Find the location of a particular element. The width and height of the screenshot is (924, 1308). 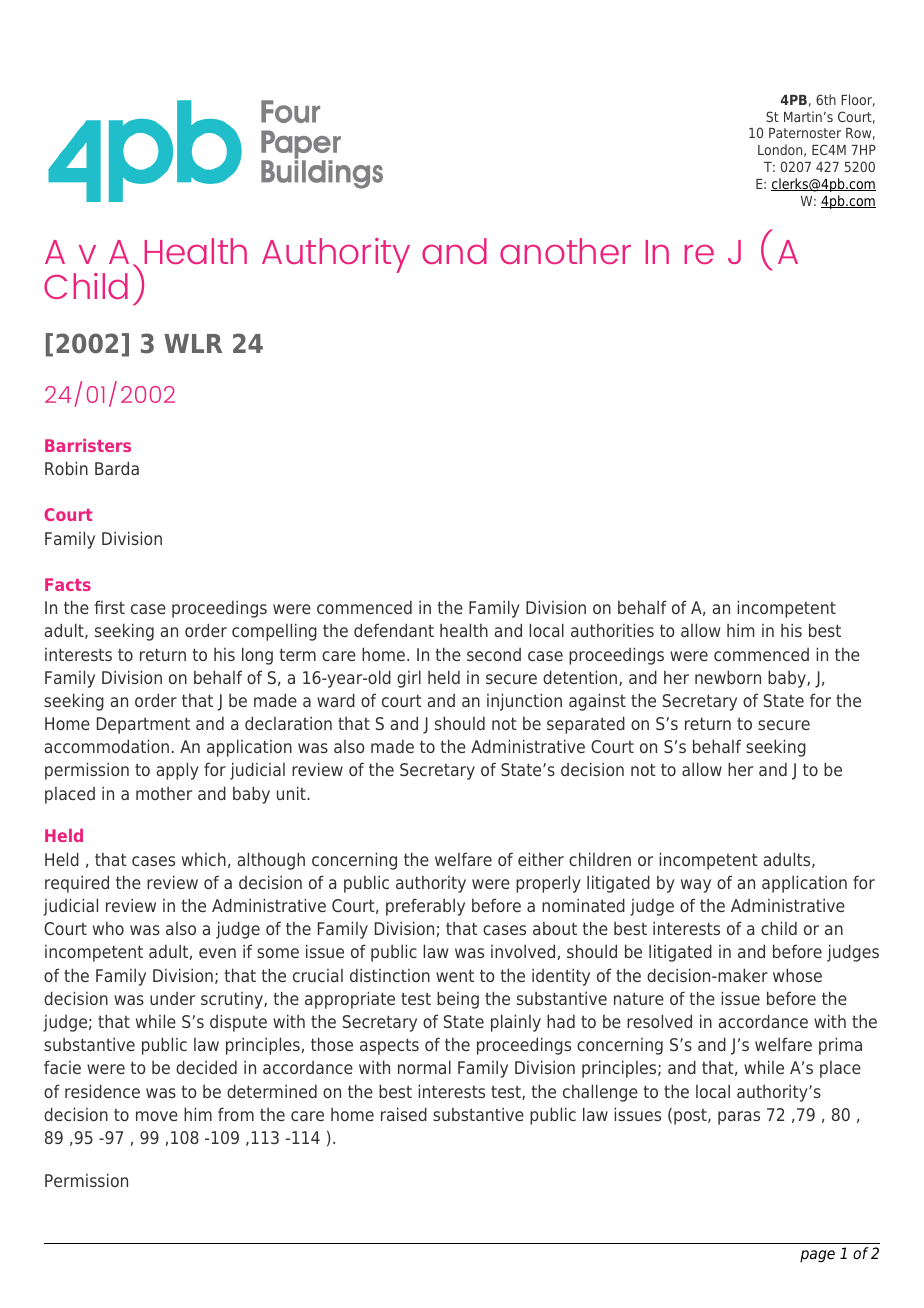

Robin is located at coordinates (66, 468).
